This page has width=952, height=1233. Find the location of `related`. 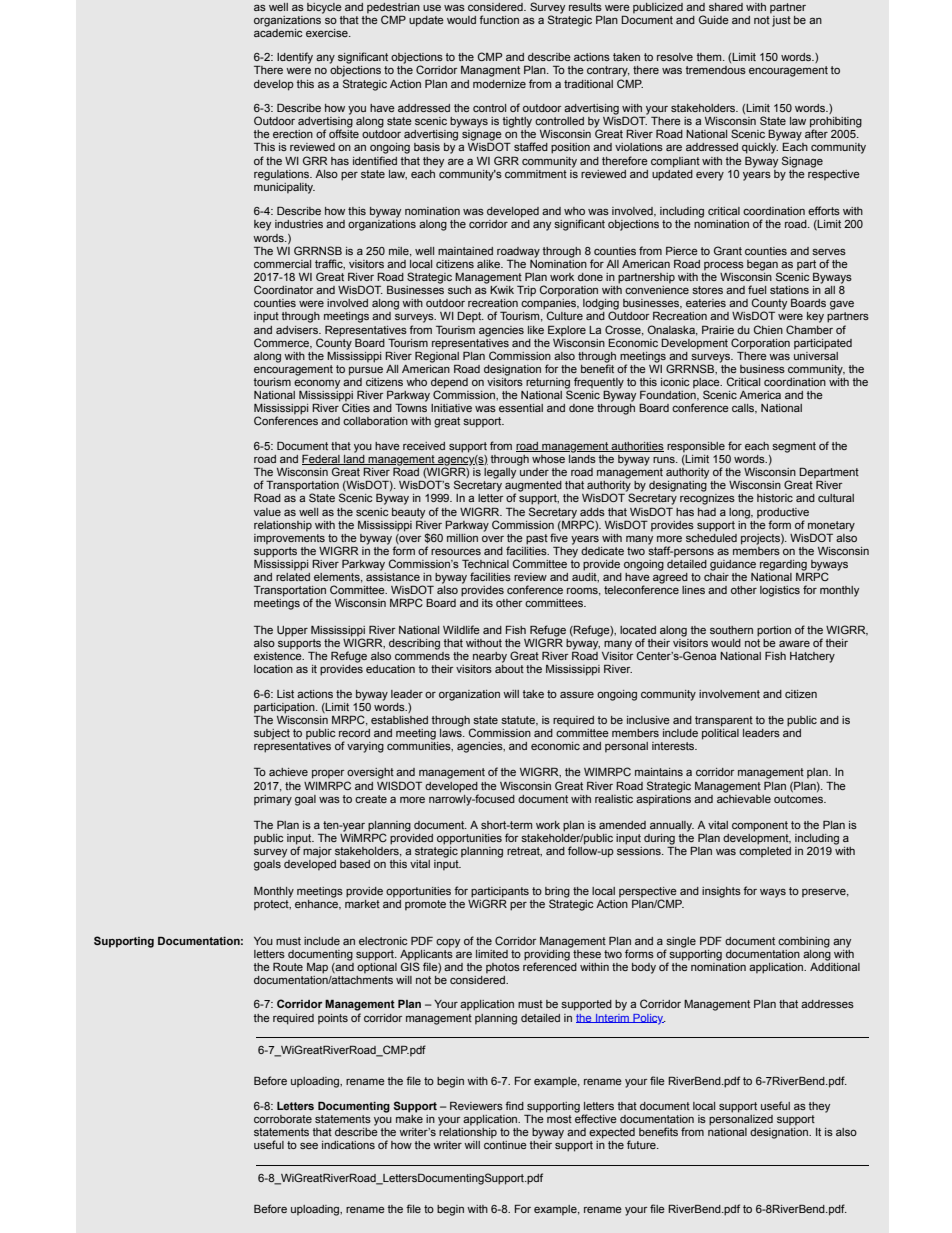

related is located at coordinates (293, 575).
